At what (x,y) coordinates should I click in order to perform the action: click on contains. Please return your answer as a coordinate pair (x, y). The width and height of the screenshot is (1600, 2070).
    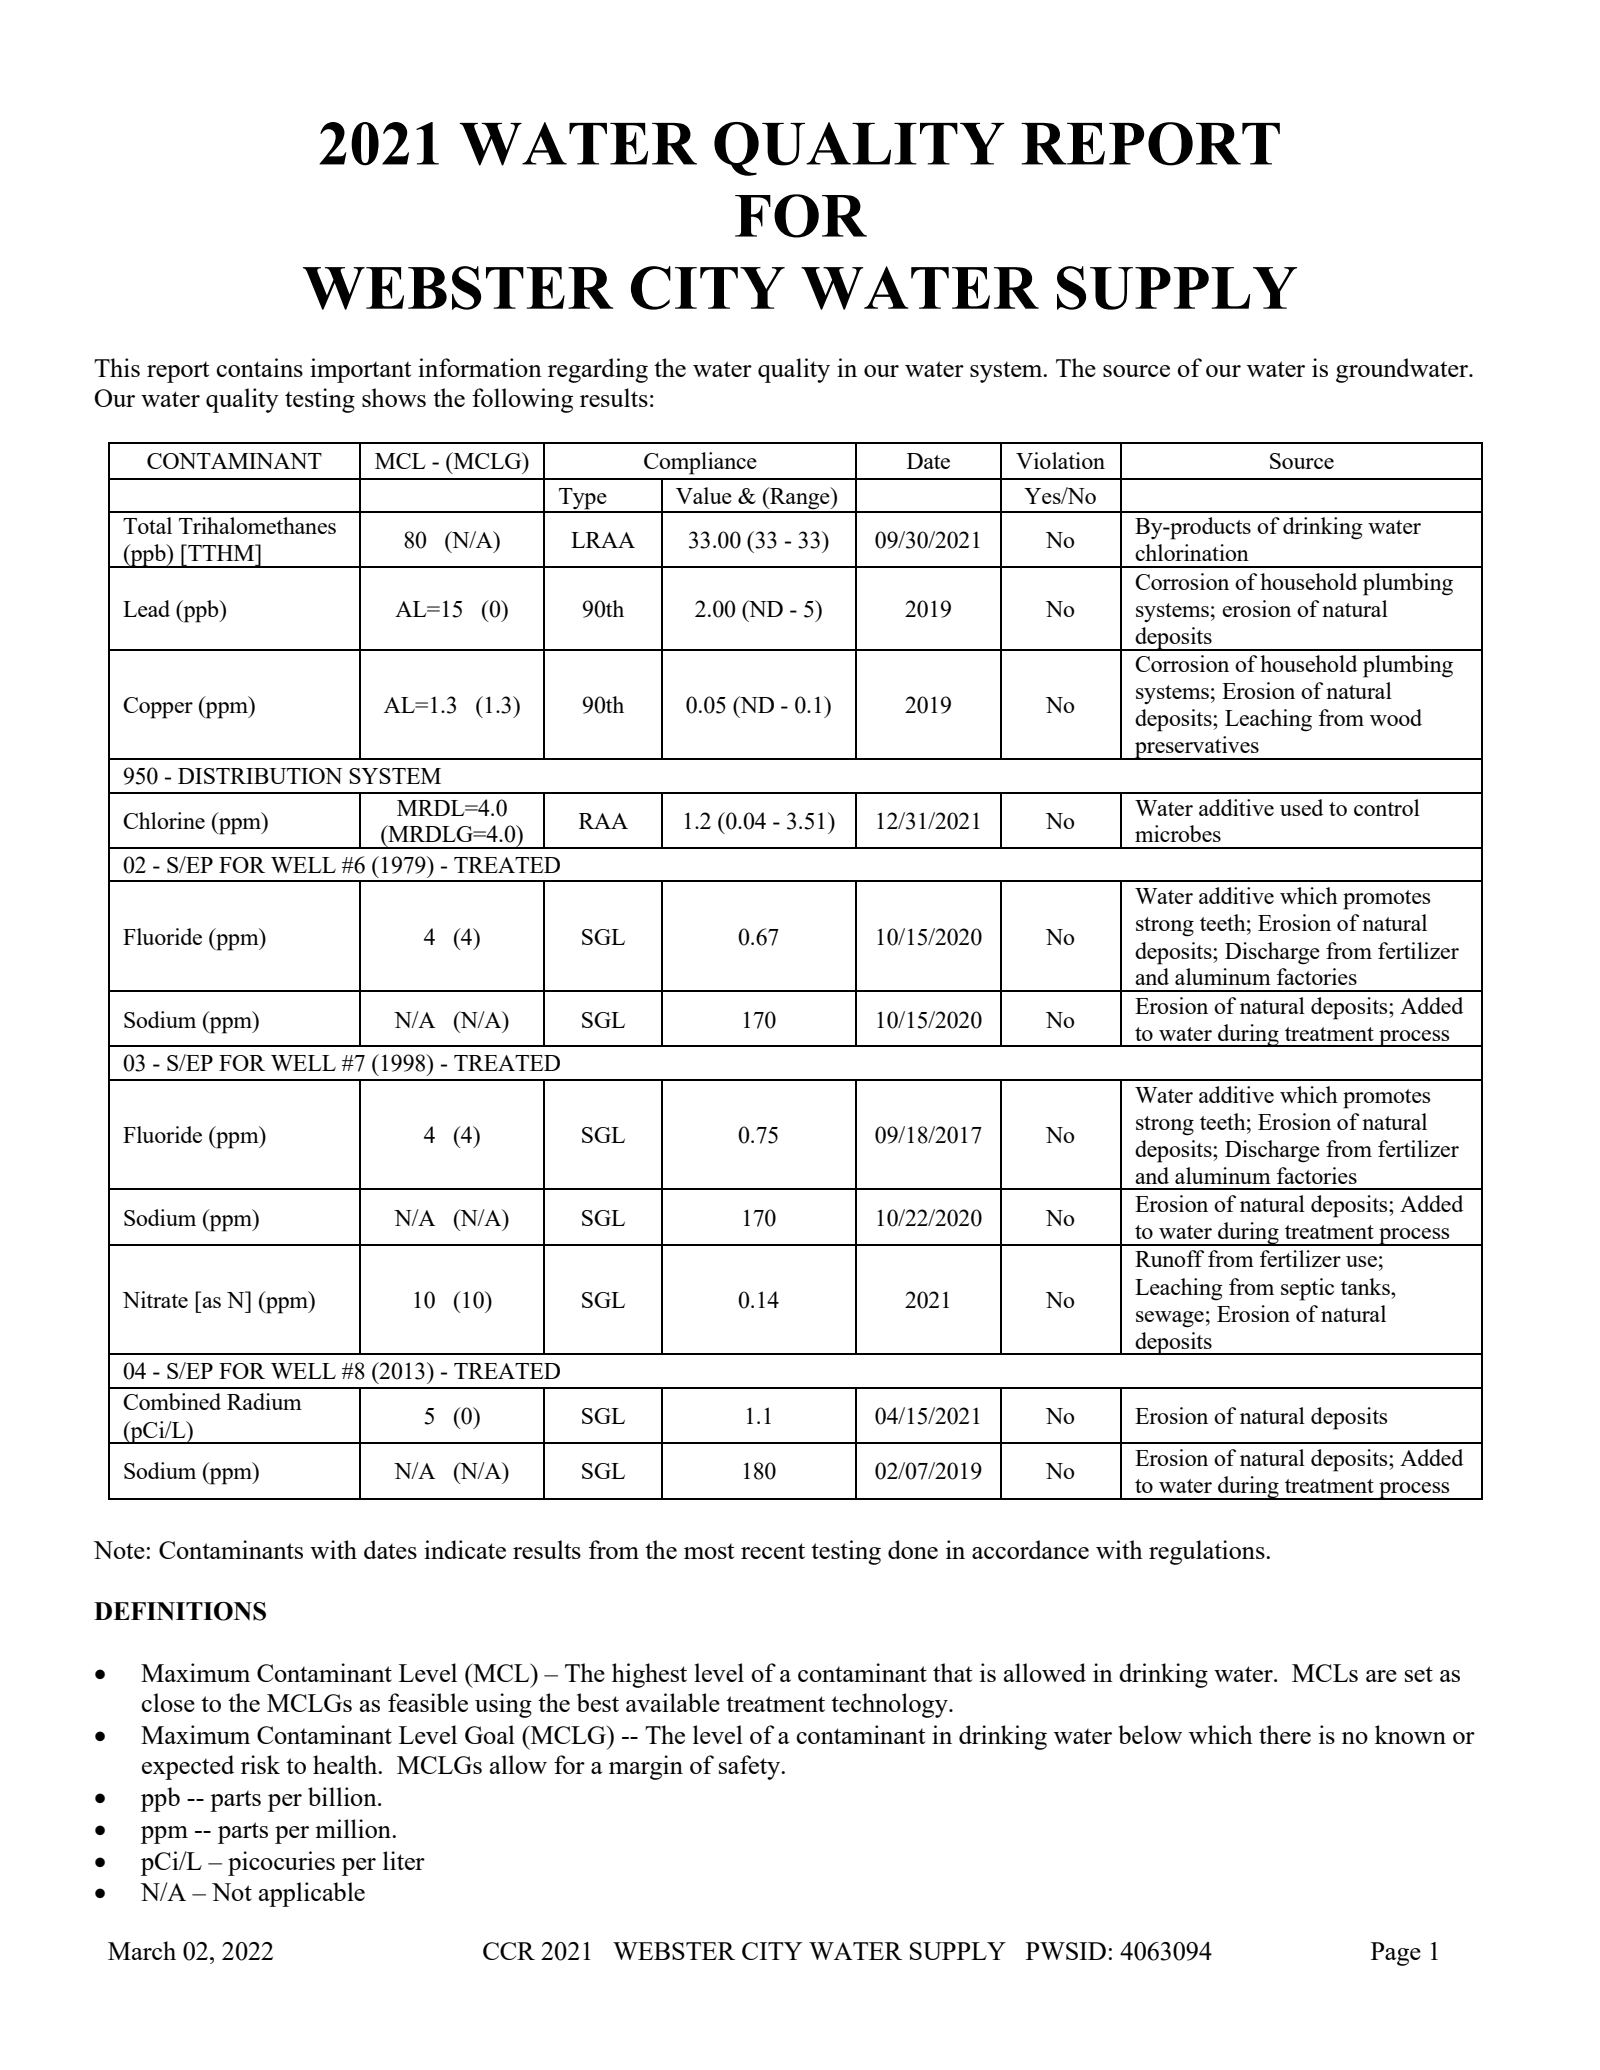
    Looking at the image, I should click on (259, 367).
